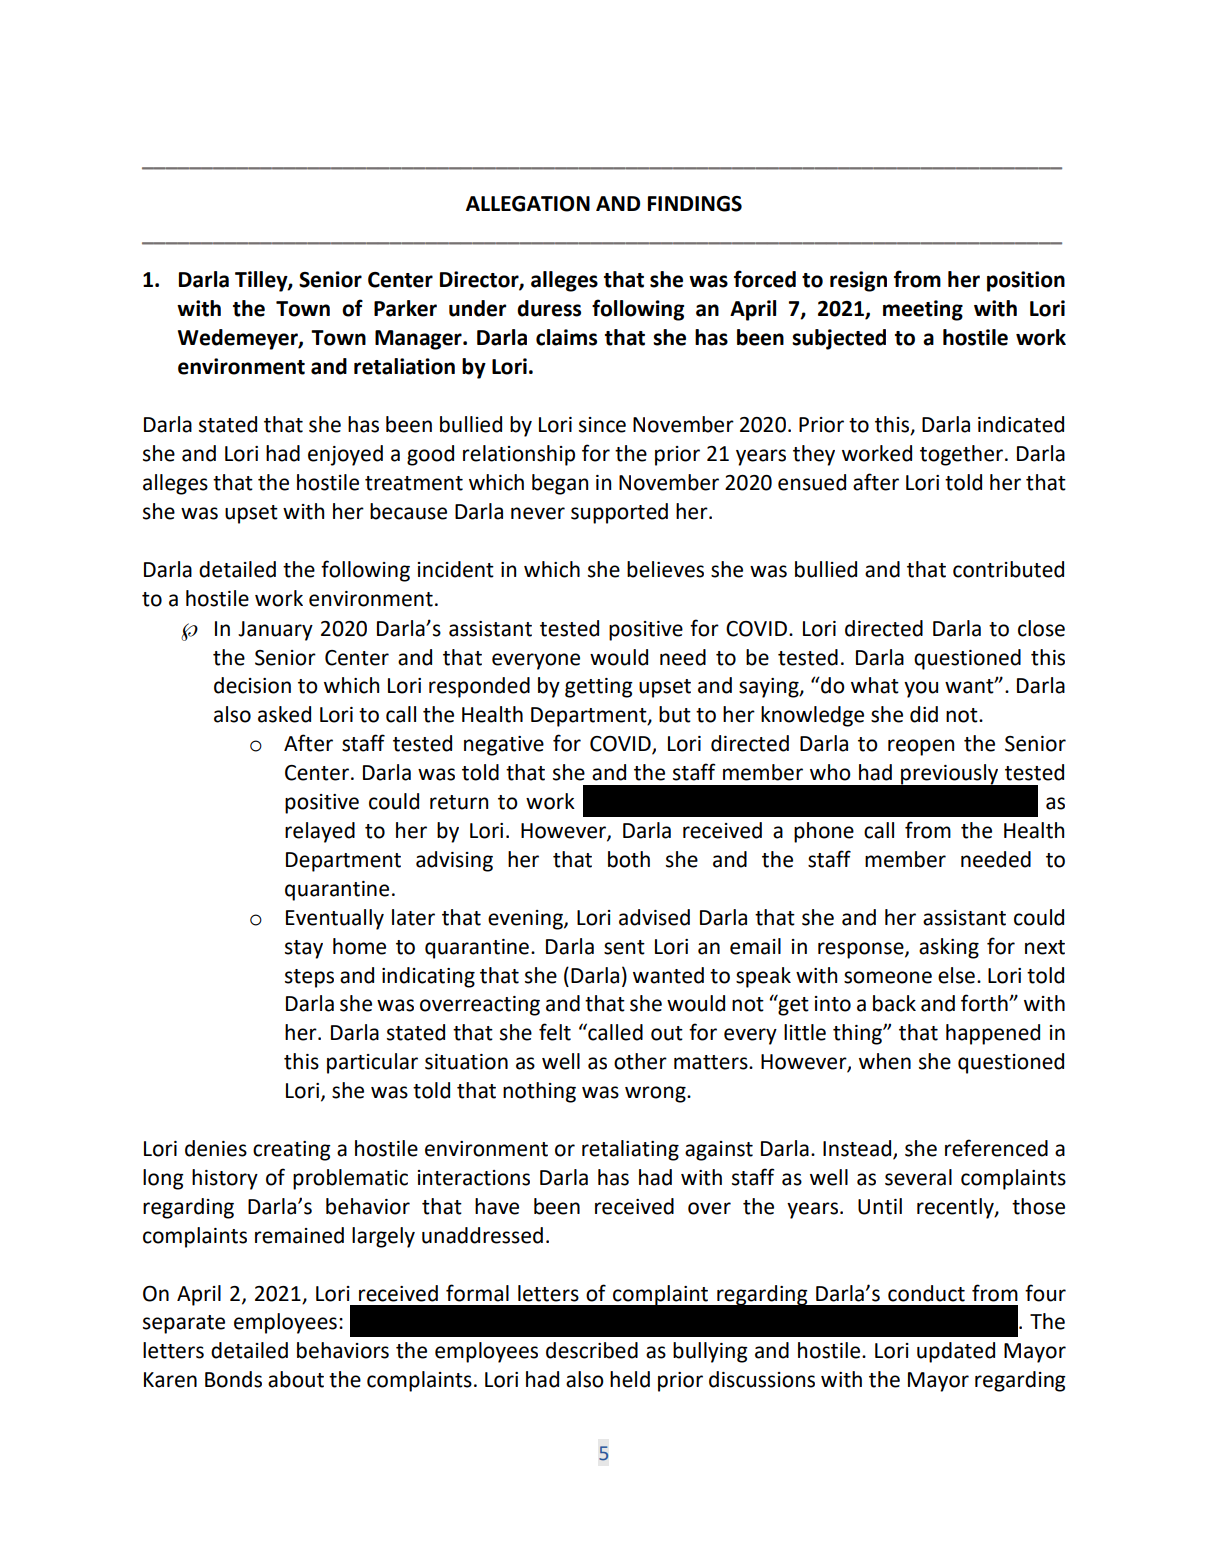 The image size is (1208, 1563). What do you see at coordinates (858, 281) in the document?
I see `resign` at bounding box center [858, 281].
